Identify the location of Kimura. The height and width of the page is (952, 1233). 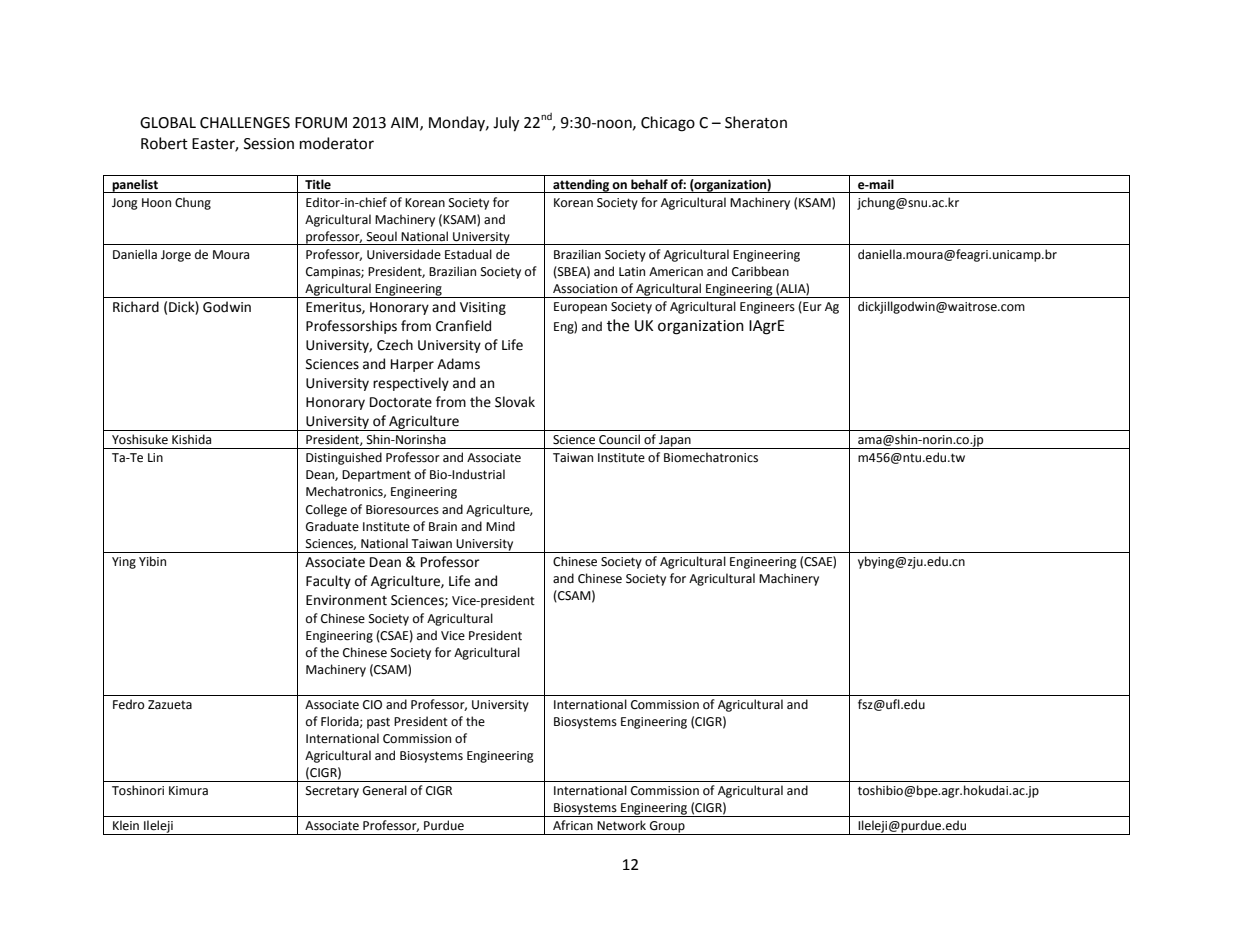
(188, 790).
